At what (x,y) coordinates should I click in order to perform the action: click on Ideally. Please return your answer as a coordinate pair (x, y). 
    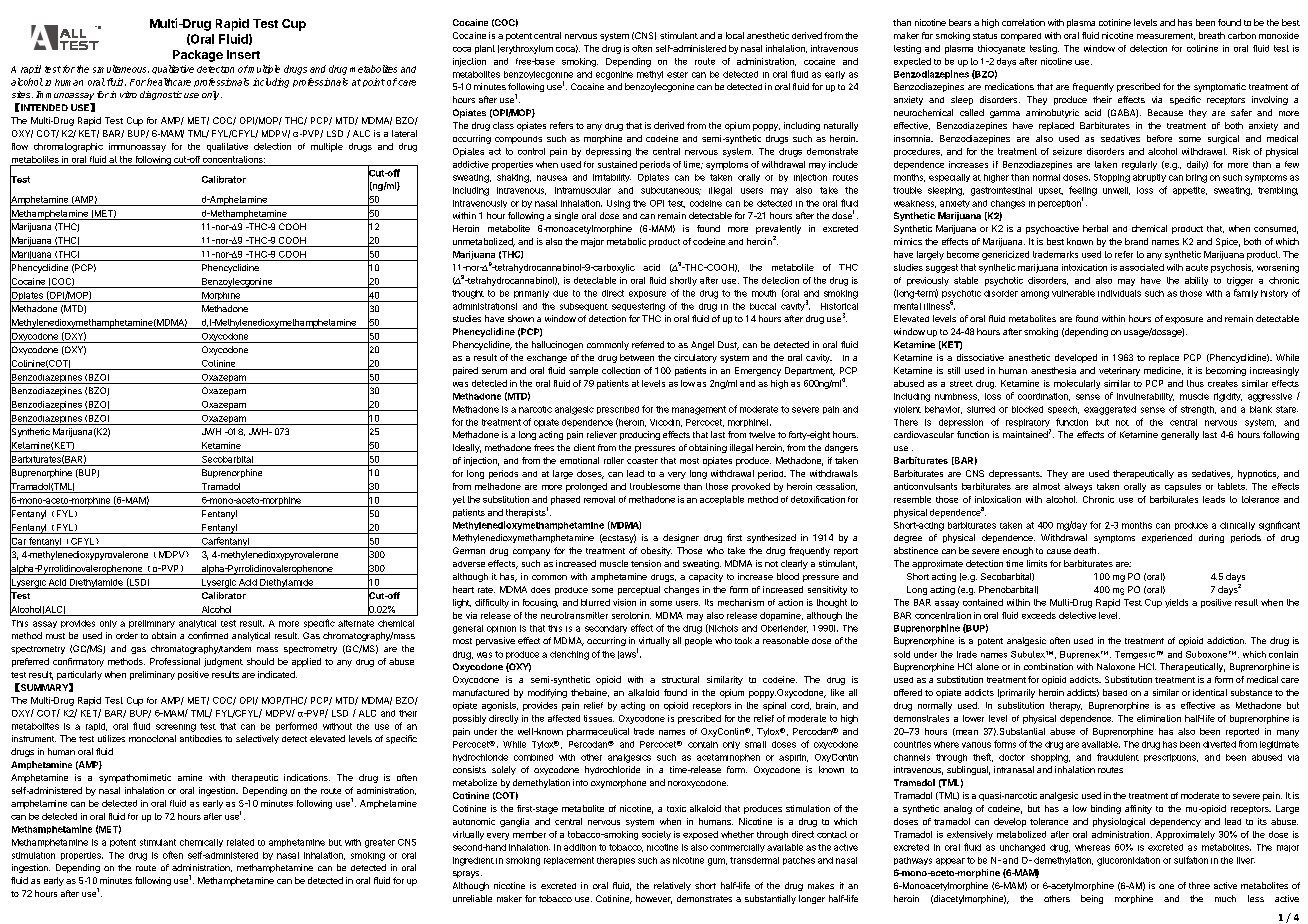
    Looking at the image, I should click on (467, 448).
